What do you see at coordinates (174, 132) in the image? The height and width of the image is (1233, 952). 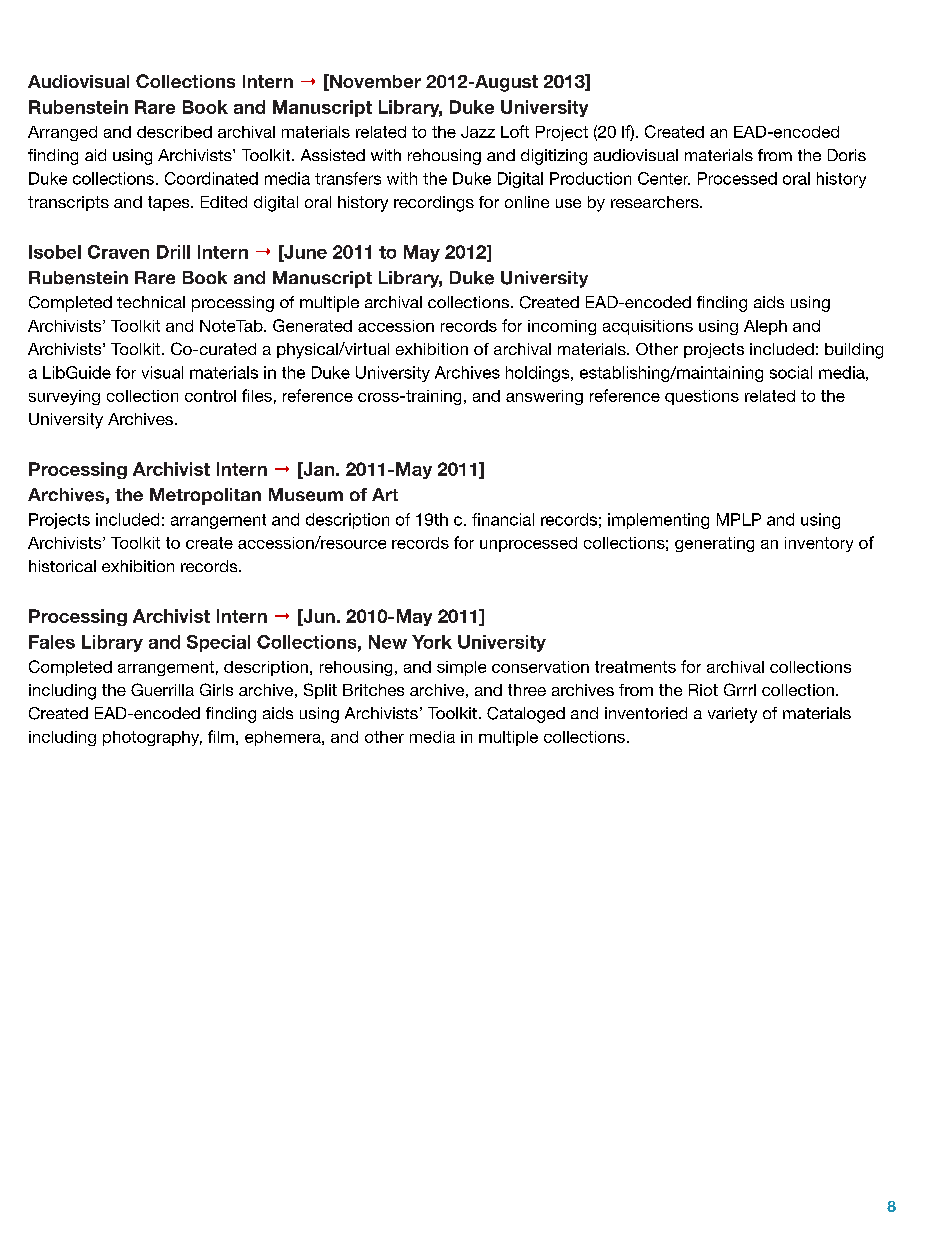 I see `described` at bounding box center [174, 132].
